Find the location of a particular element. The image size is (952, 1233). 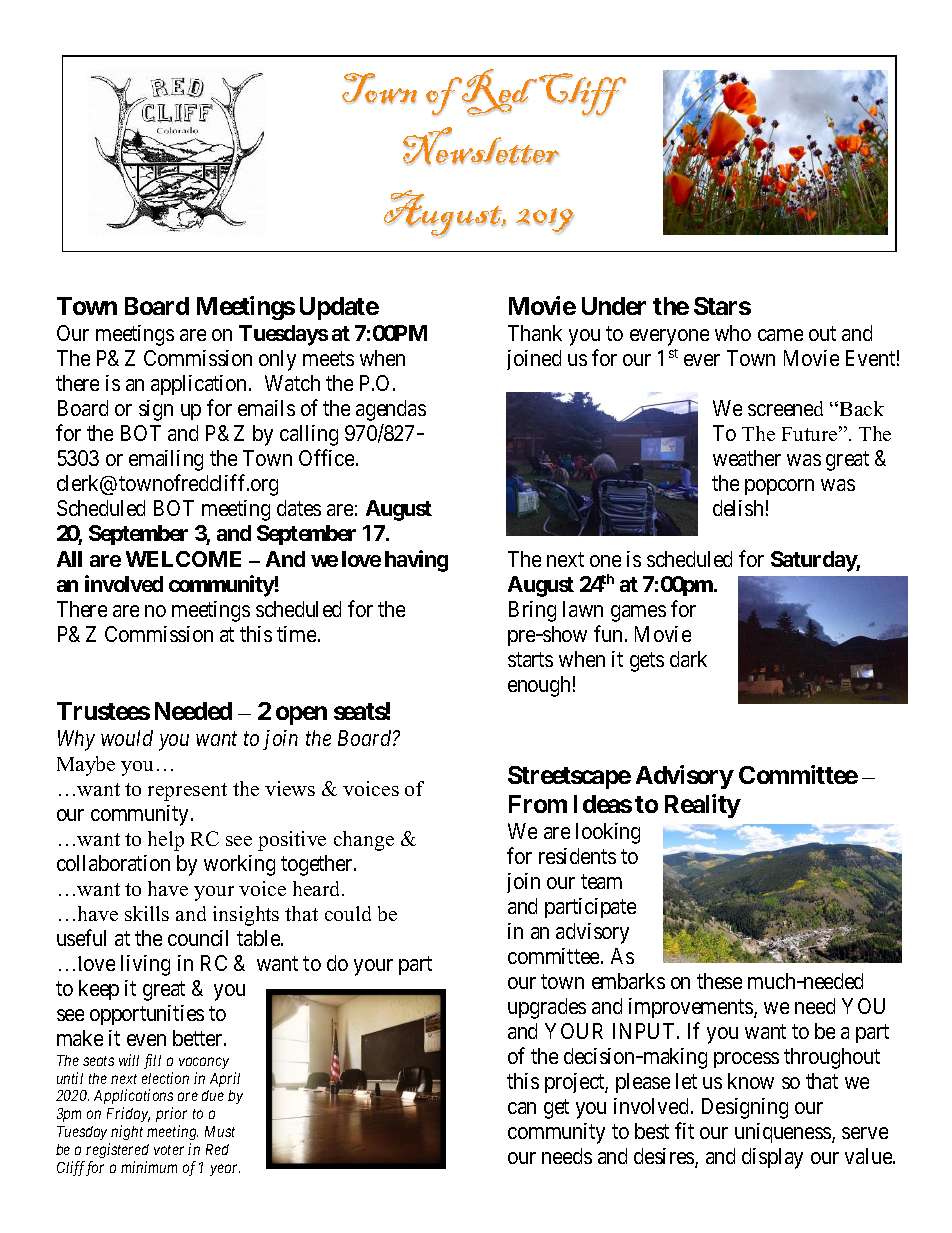

would is located at coordinates (127, 738).
